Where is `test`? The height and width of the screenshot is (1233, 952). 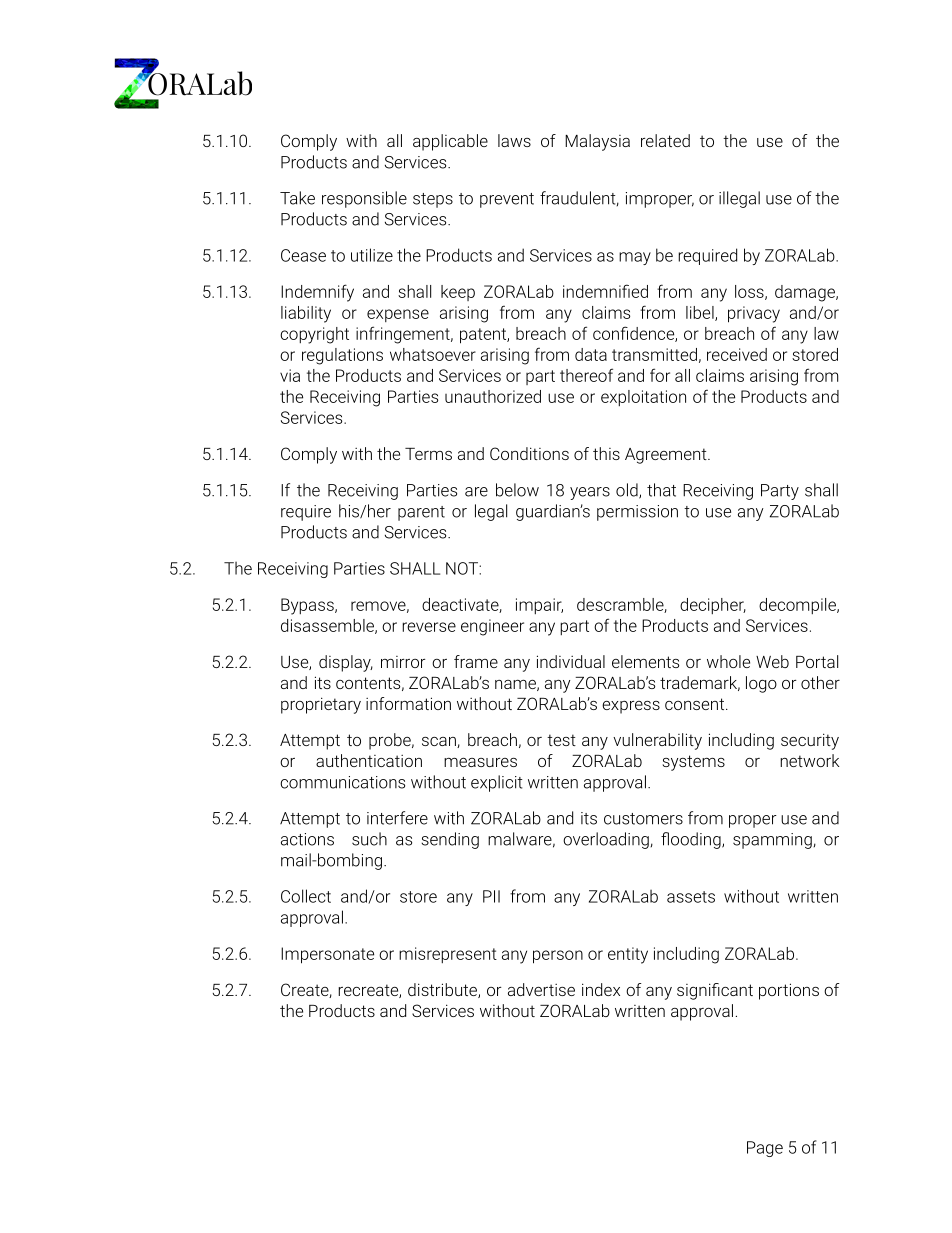 test is located at coordinates (561, 740).
